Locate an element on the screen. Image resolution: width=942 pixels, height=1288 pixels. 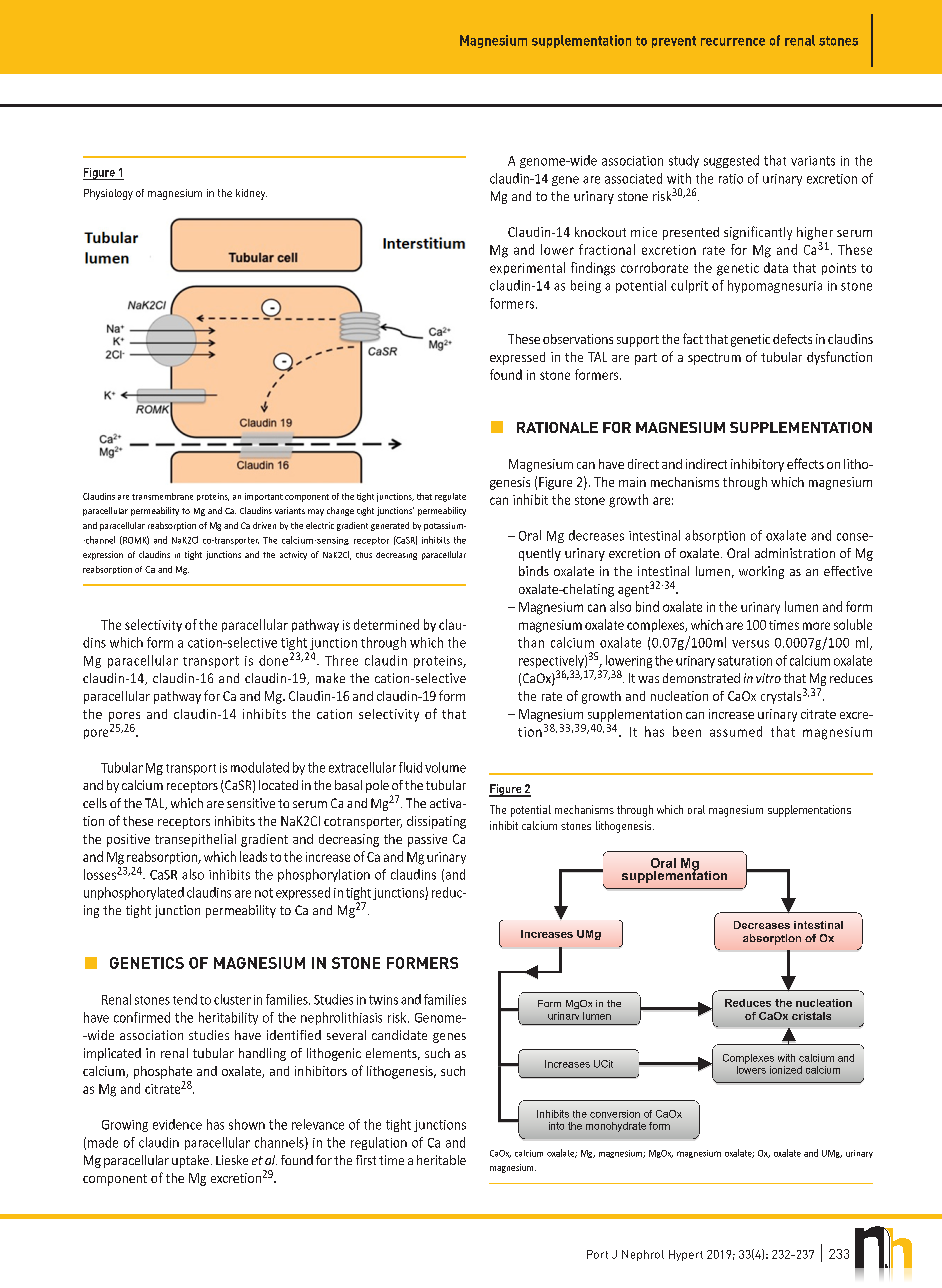
prevent is located at coordinates (674, 42).
